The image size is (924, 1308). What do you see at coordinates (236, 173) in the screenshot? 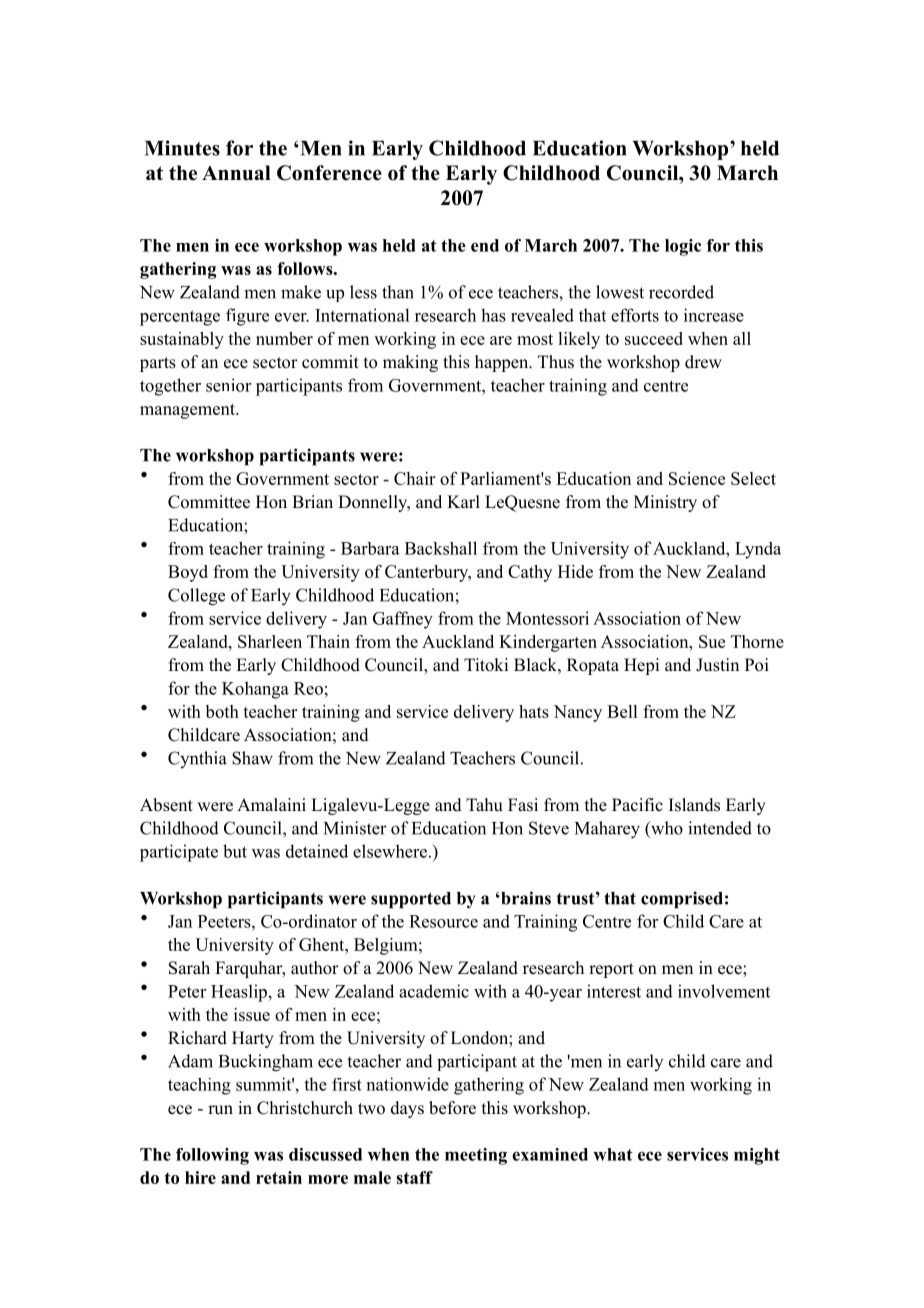
I see `Annual` at bounding box center [236, 173].
